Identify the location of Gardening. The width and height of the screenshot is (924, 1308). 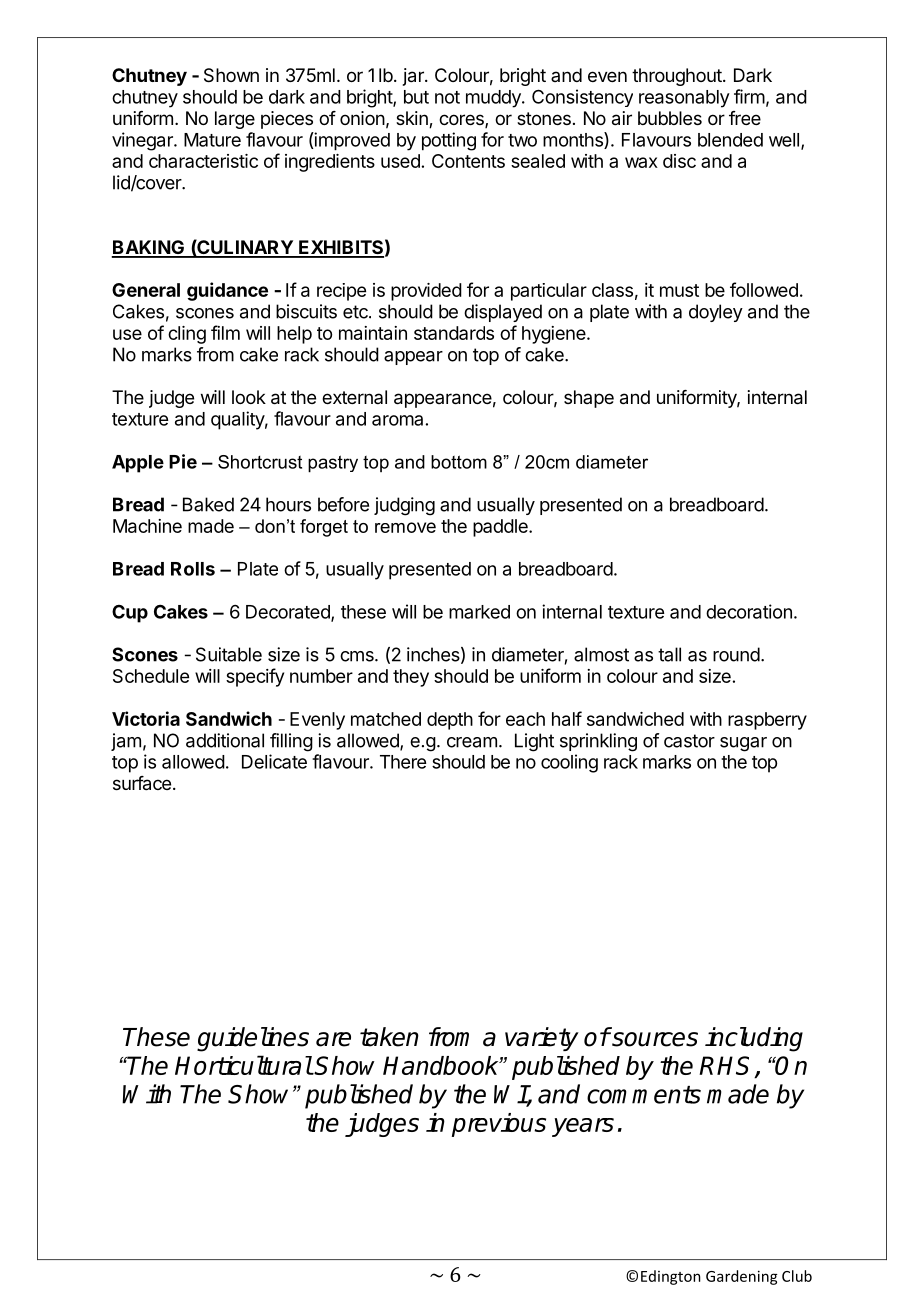
(742, 1277).
